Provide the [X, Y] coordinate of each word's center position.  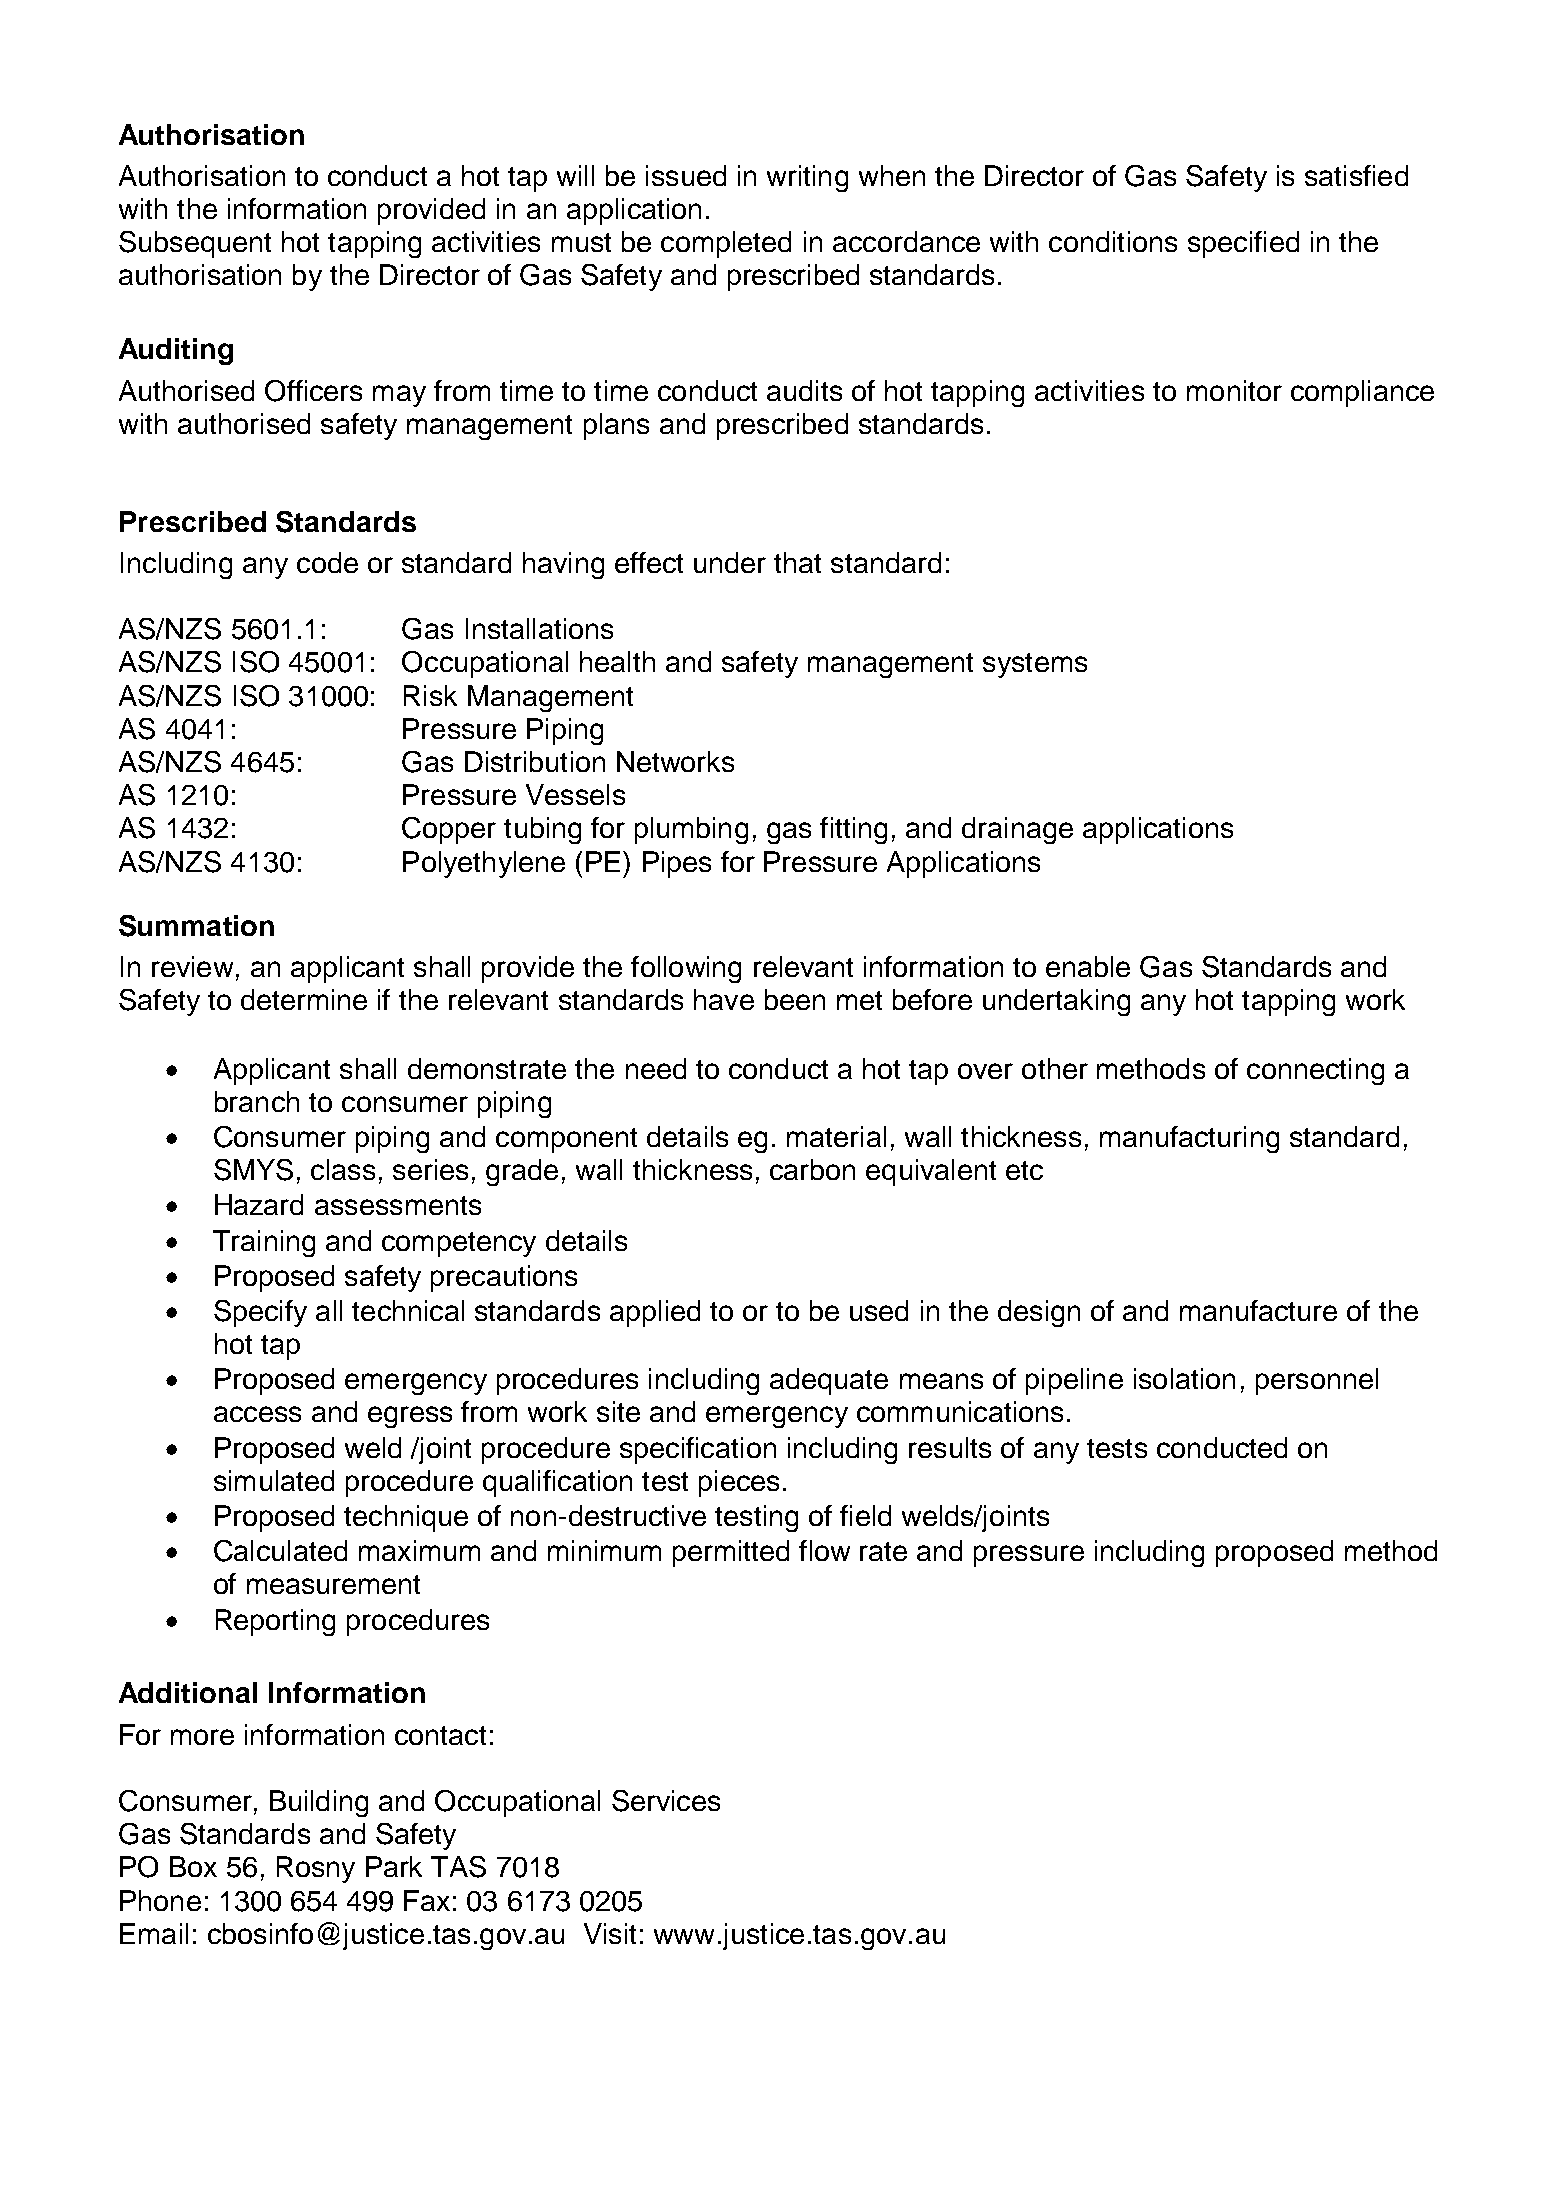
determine [304, 999]
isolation [1184, 1378]
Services [666, 1801]
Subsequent [195, 244]
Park [394, 1866]
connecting [1315, 1071]
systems [1035, 665]
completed [726, 244]
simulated [274, 1480]
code [327, 562]
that [797, 562]
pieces [739, 1483]
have [724, 999]
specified [1243, 244]
